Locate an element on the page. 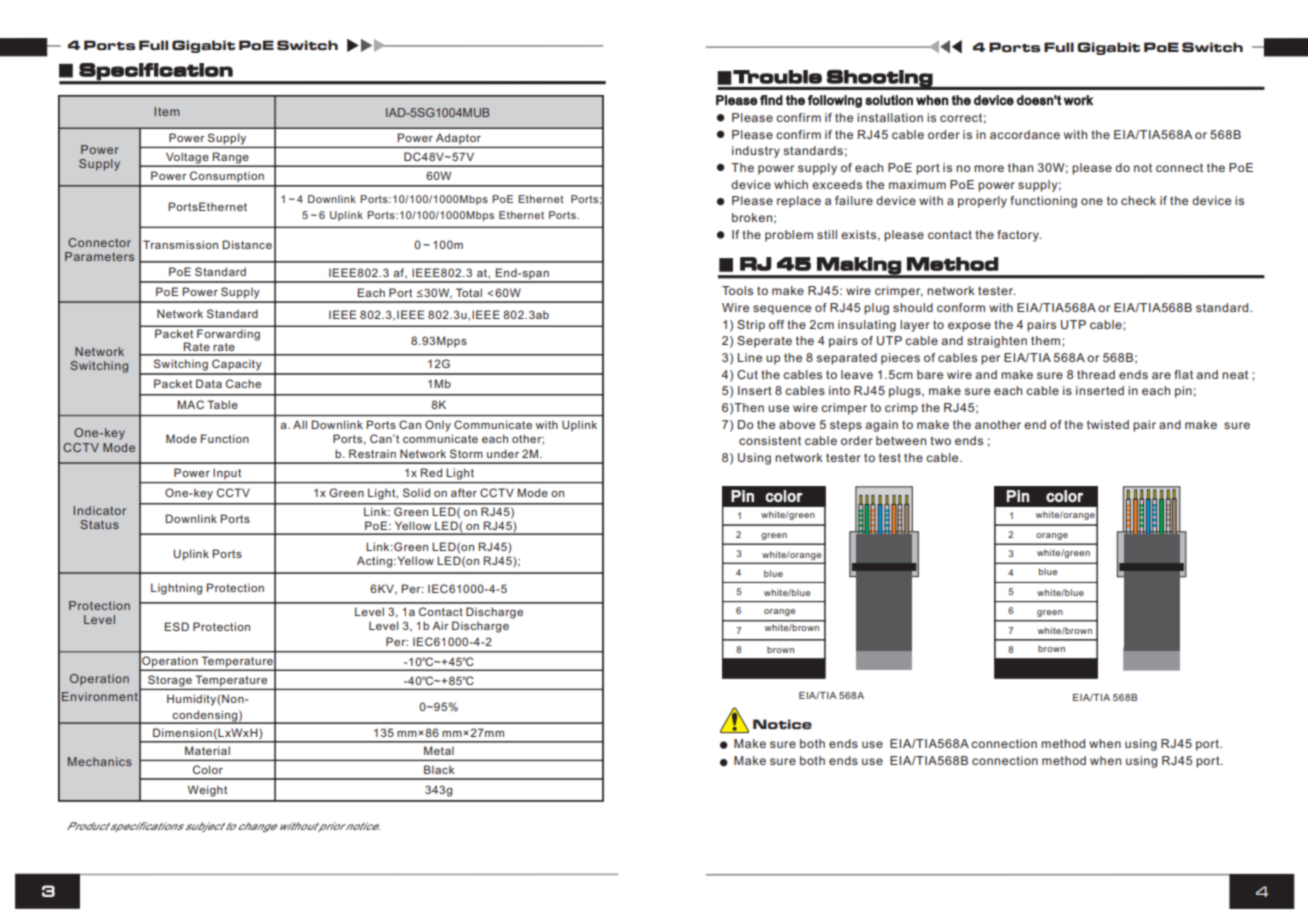  Item is located at coordinates (167, 111).
